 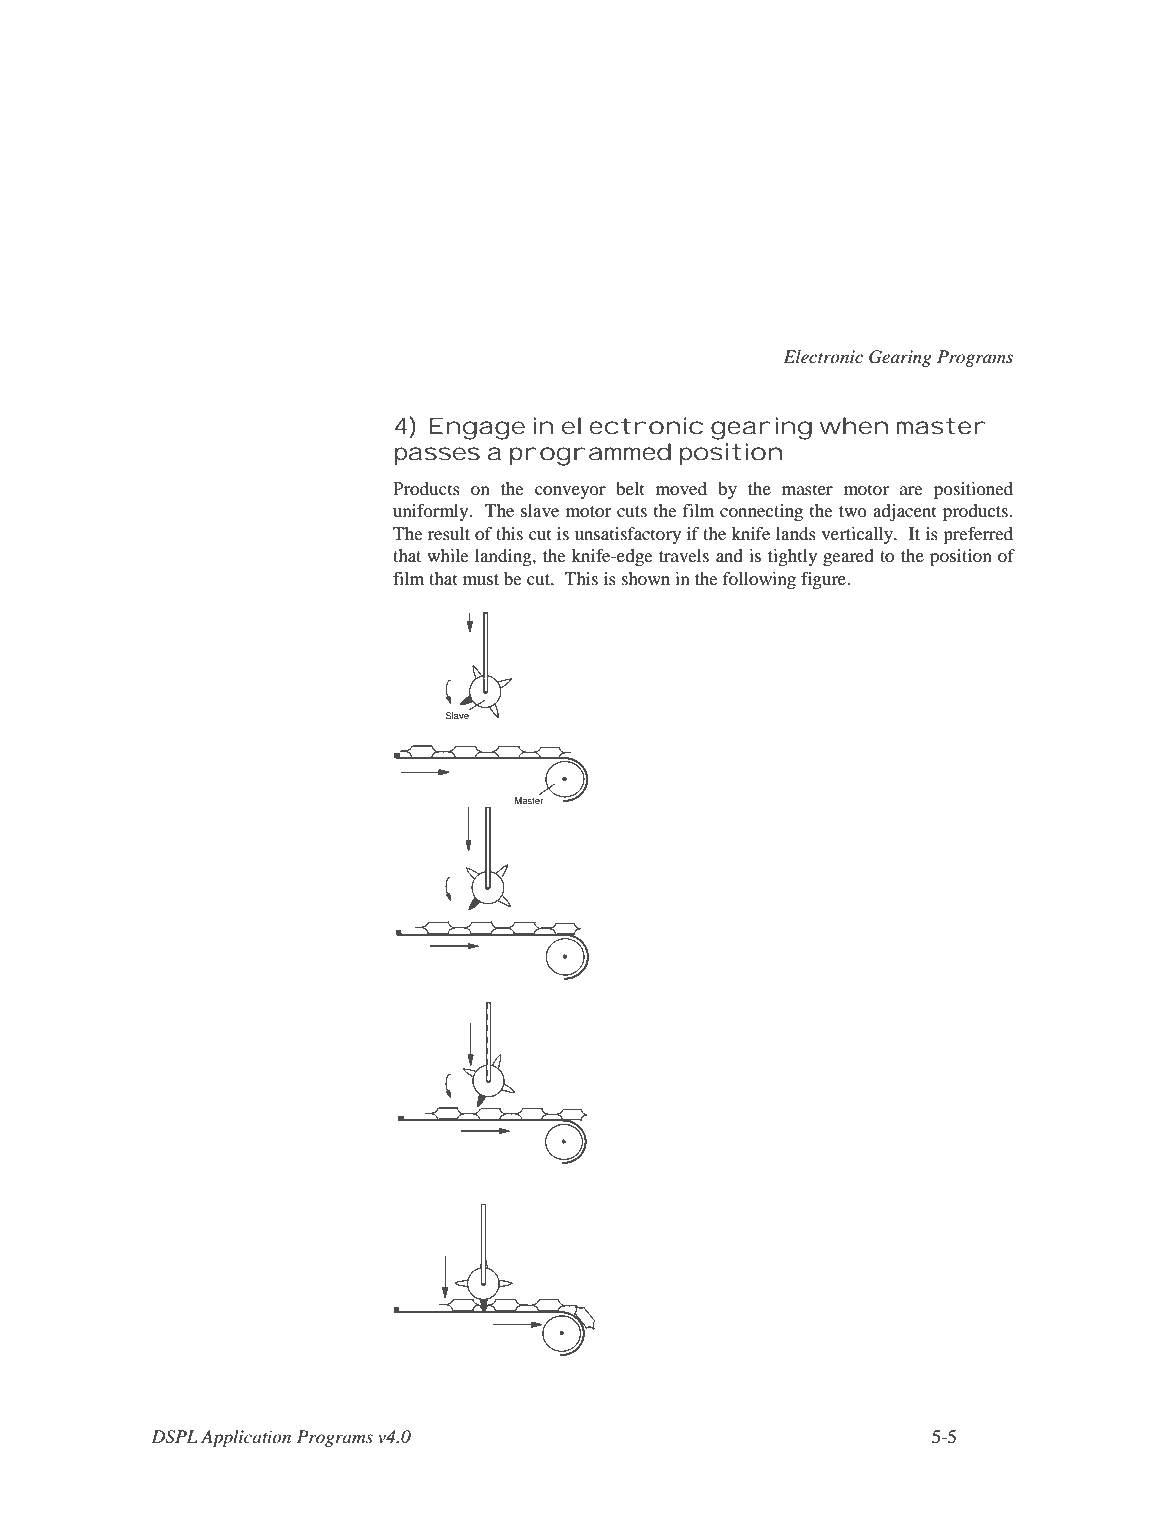 I want to click on landing, so click(x=504, y=557).
